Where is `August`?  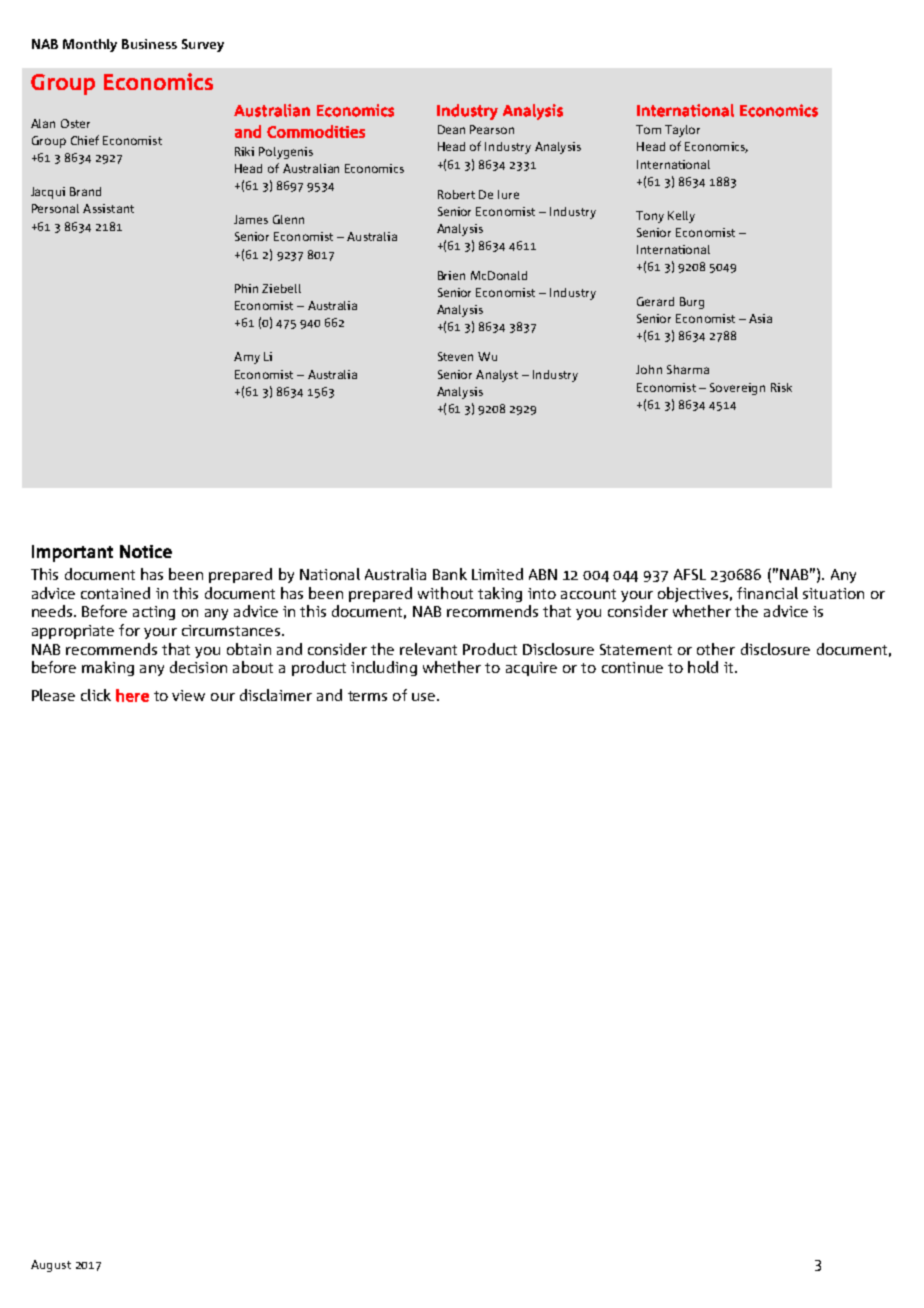 August is located at coordinates (51, 1266).
